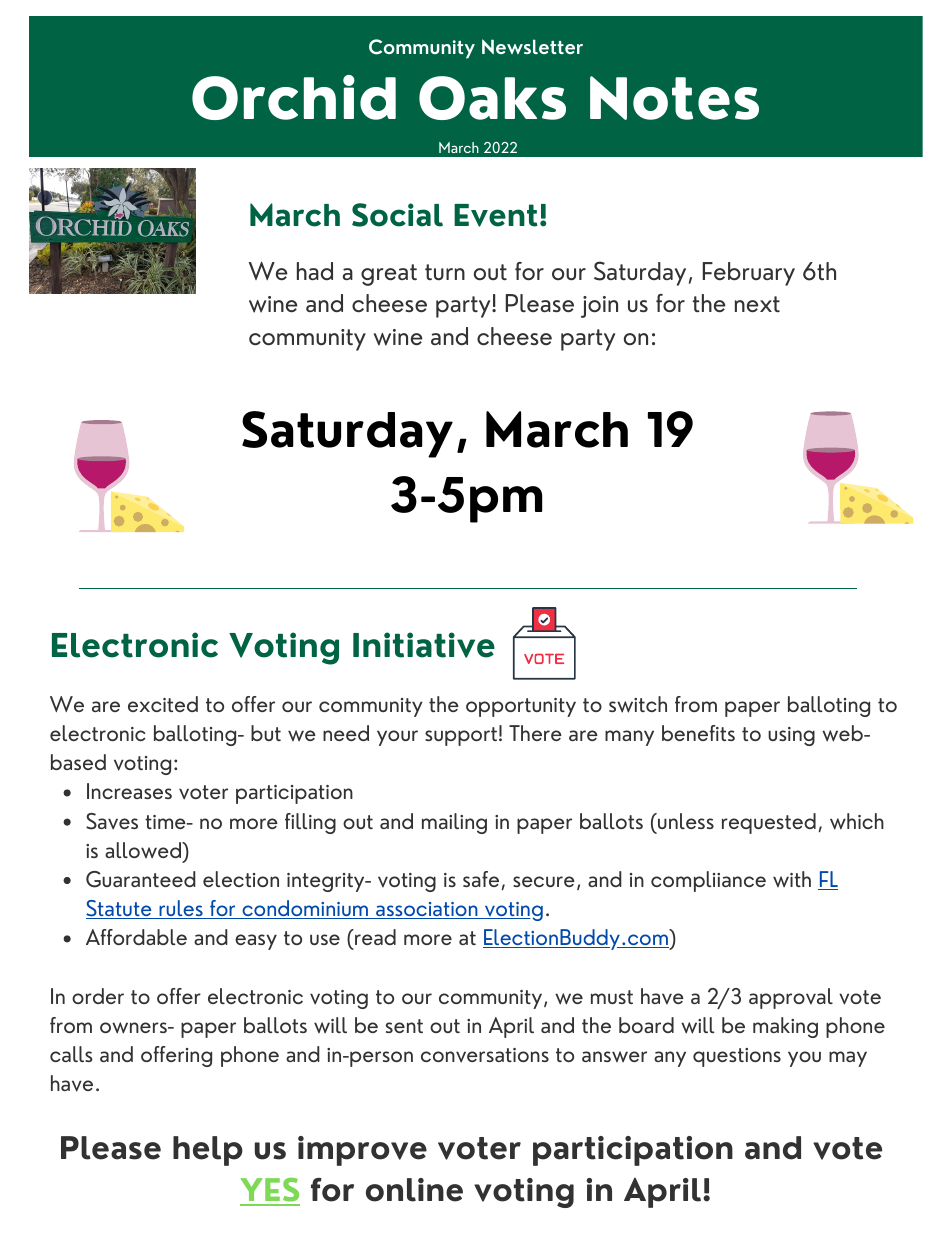  I want to click on Affordable, so click(136, 937).
